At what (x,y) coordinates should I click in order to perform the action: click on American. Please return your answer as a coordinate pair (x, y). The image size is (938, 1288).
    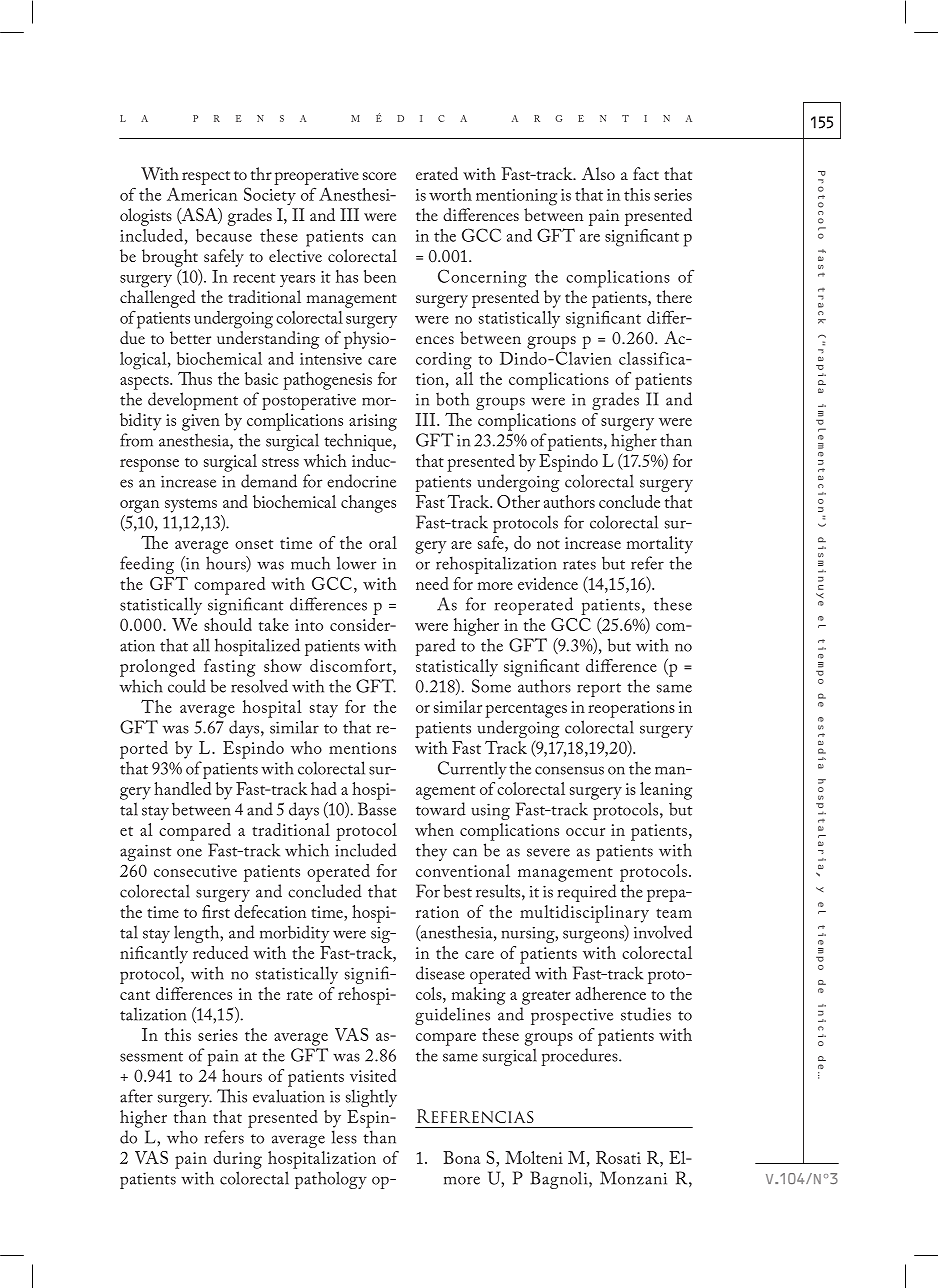
    Looking at the image, I should click on (202, 194).
